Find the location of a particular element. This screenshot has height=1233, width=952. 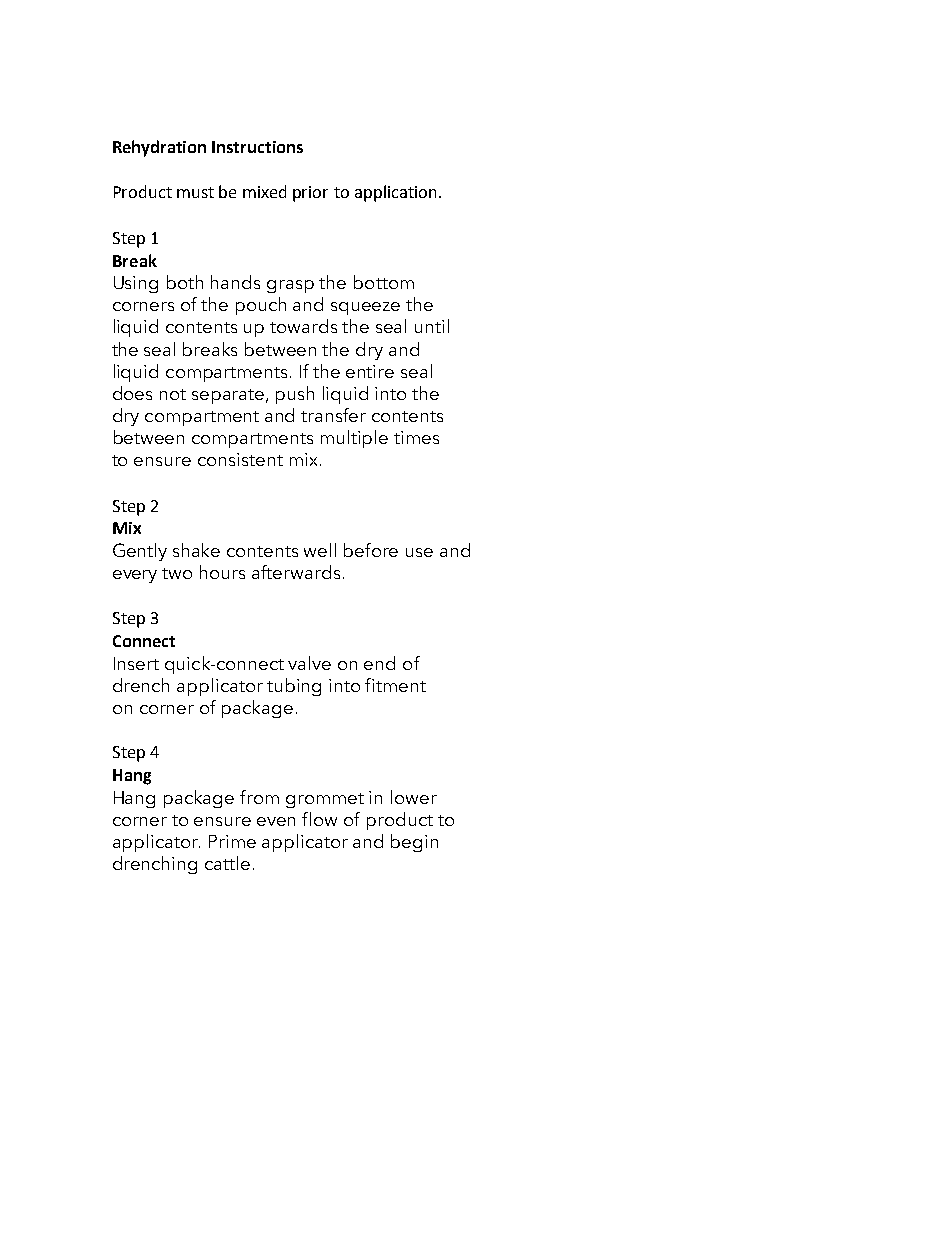

well is located at coordinates (320, 550).
